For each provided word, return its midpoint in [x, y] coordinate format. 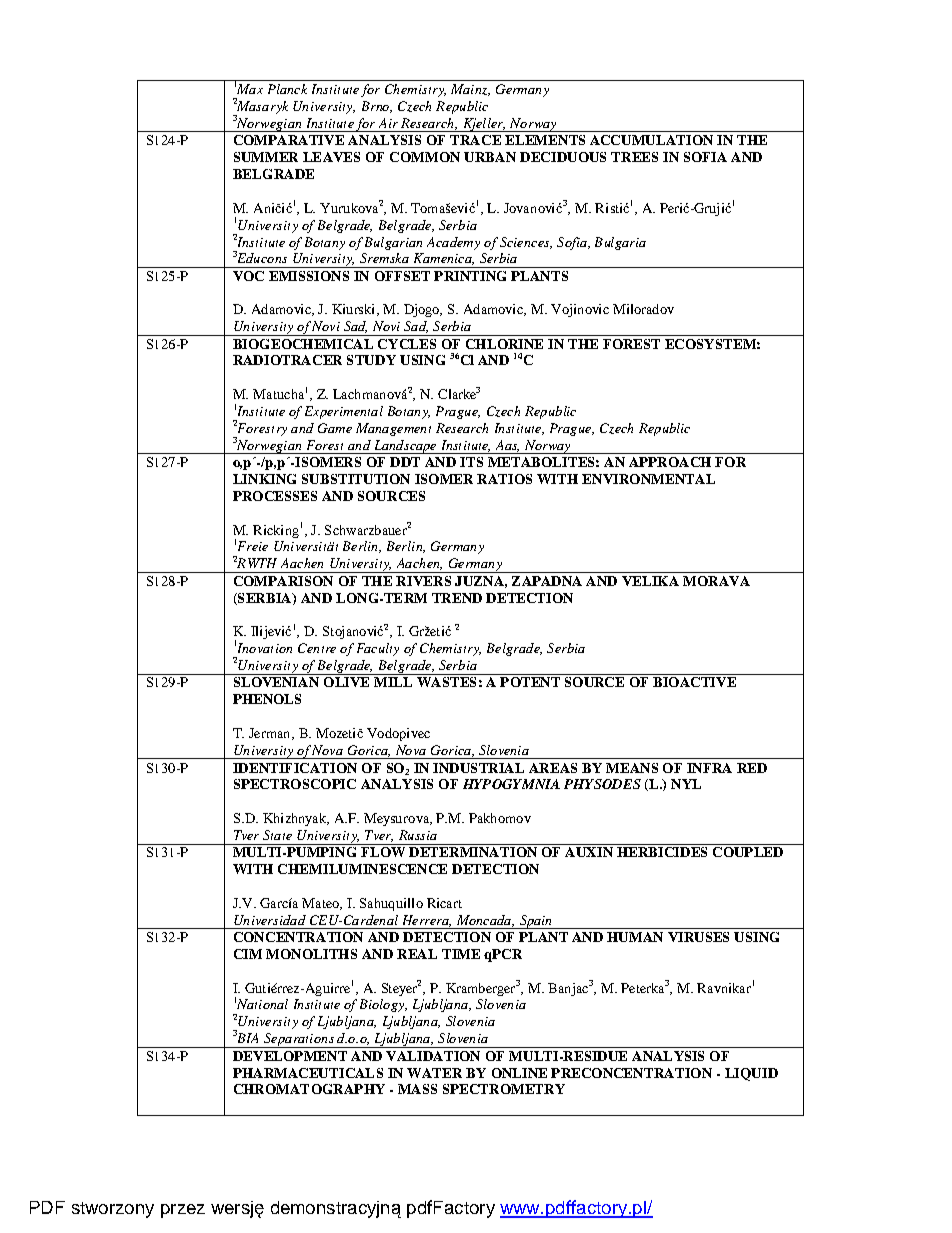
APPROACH [670, 462]
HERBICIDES [662, 852]
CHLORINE [504, 344]
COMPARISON [283, 581]
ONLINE [519, 1073]
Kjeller [483, 125]
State [277, 835]
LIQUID [751, 1074]
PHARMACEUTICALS [308, 1073]
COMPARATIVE [289, 140]
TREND [457, 598]
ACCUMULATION [651, 140]
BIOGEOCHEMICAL [303, 344]
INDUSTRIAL [478, 768]
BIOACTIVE [694, 682]
